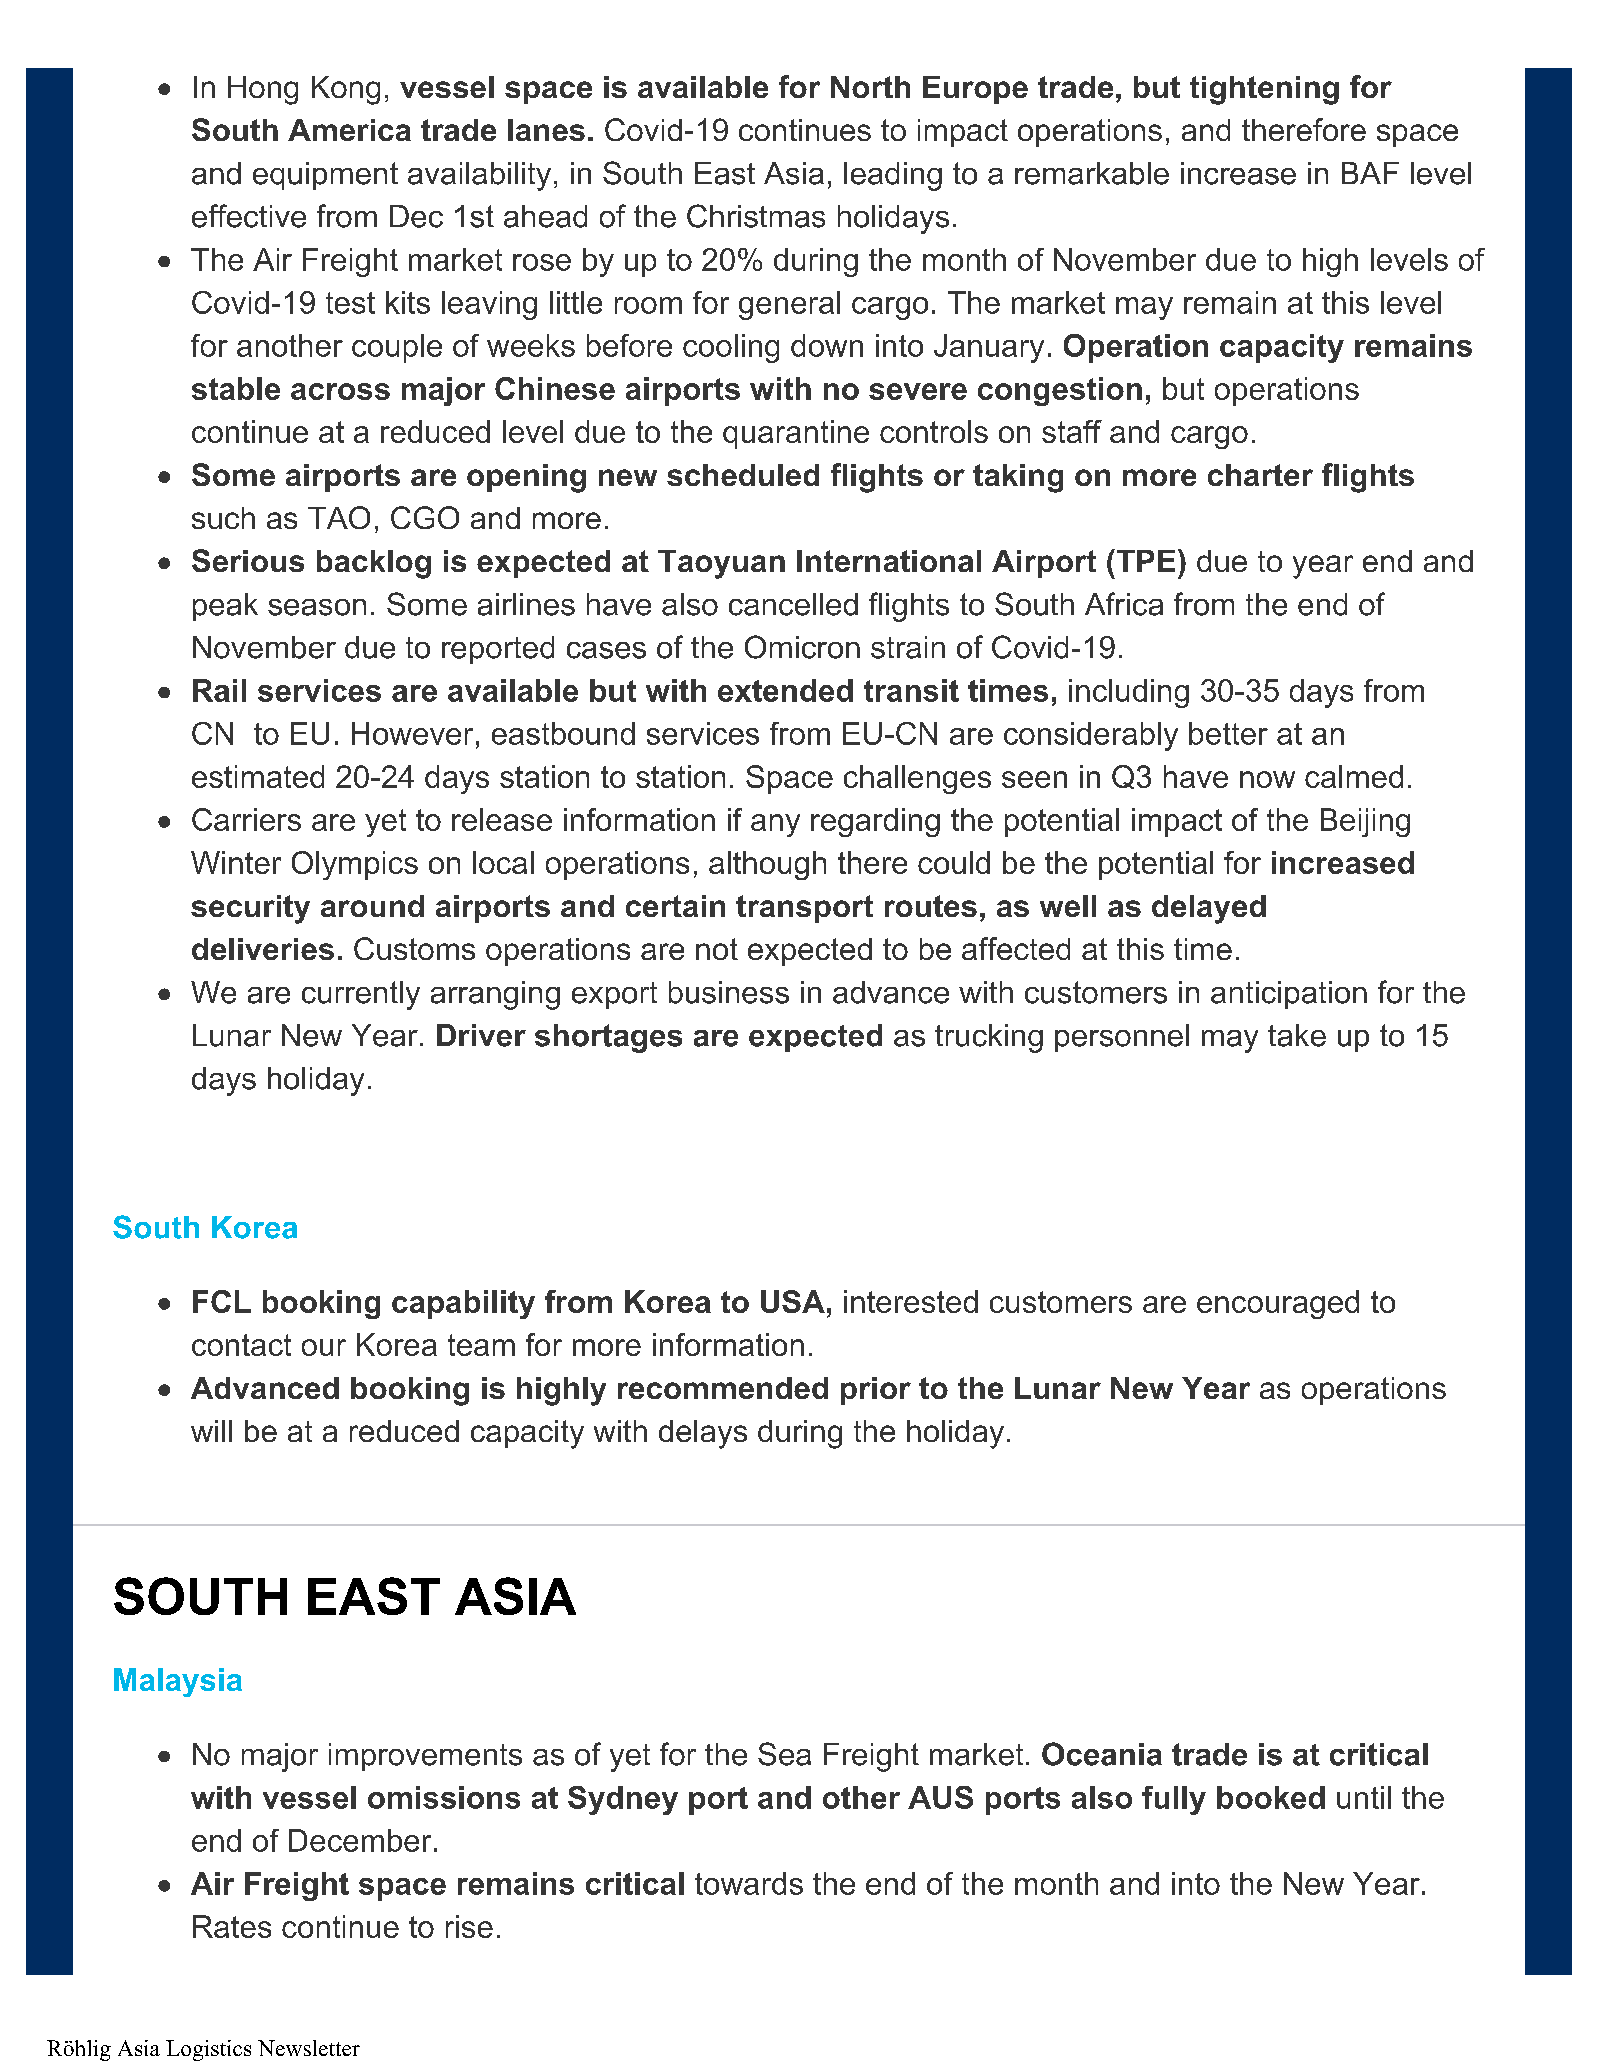 This screenshot has width=1599, height=2069. Describe the element at coordinates (1297, 1035) in the screenshot. I see `take` at that location.
